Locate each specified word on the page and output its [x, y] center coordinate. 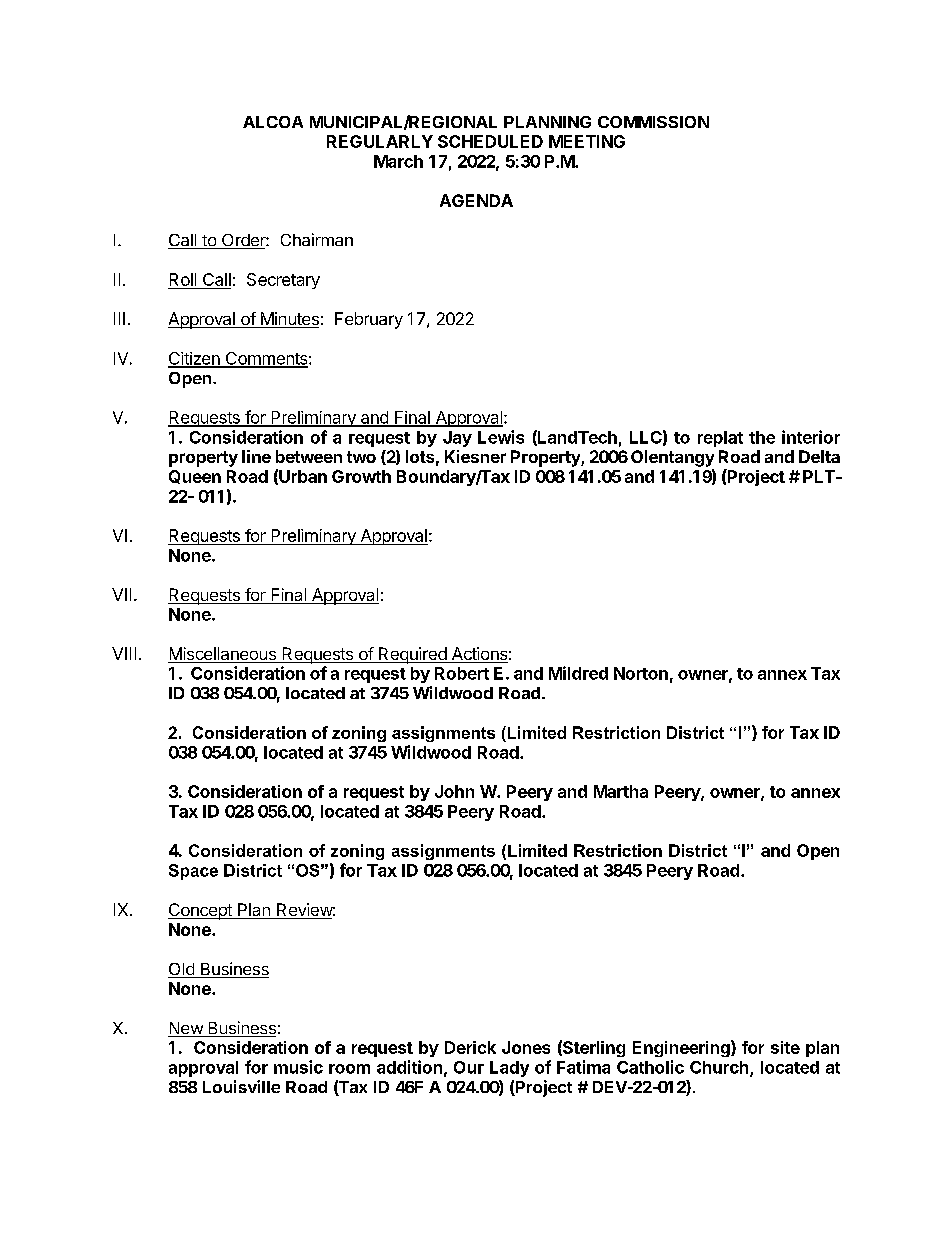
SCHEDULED [490, 141]
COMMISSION [653, 122]
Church [720, 1068]
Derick [470, 1047]
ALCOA [273, 122]
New [186, 1029]
